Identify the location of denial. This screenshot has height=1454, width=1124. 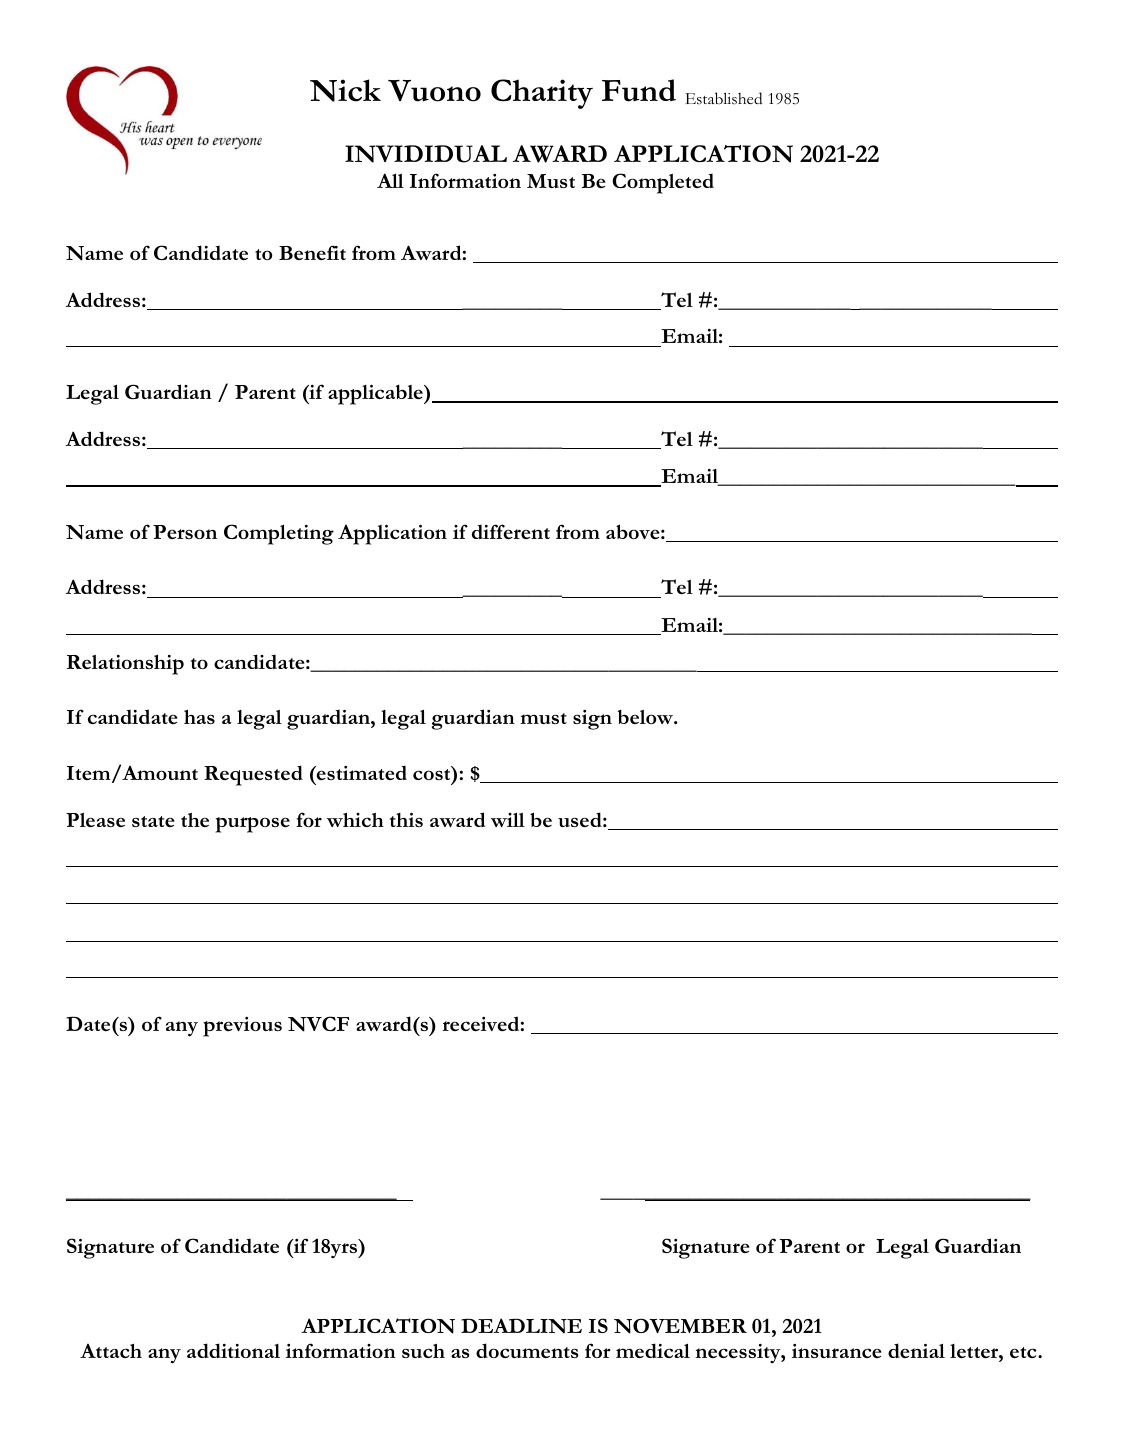
(916, 1350).
